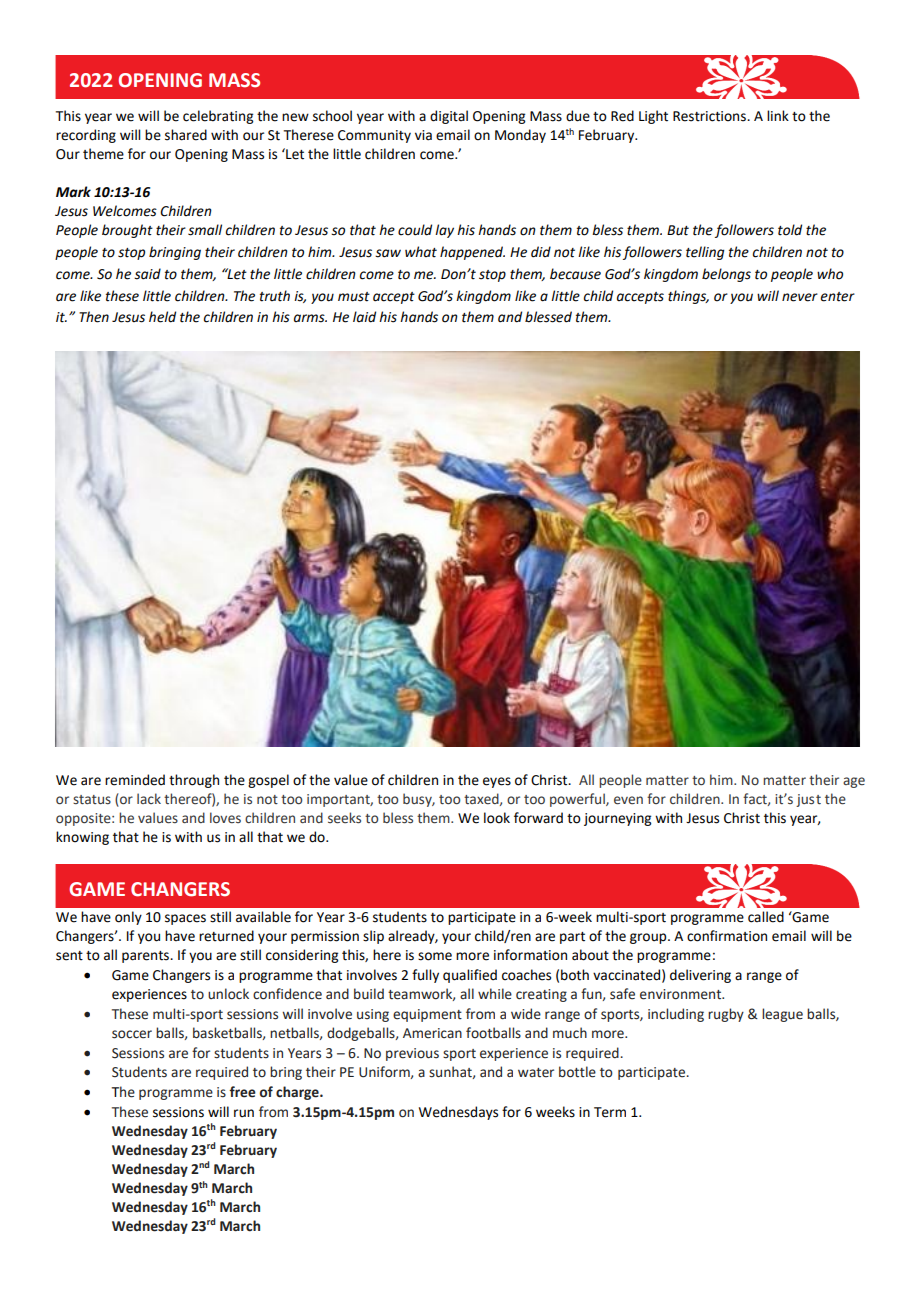 This image has height=1309, width=924. I want to click on previous, so click(412, 1054).
